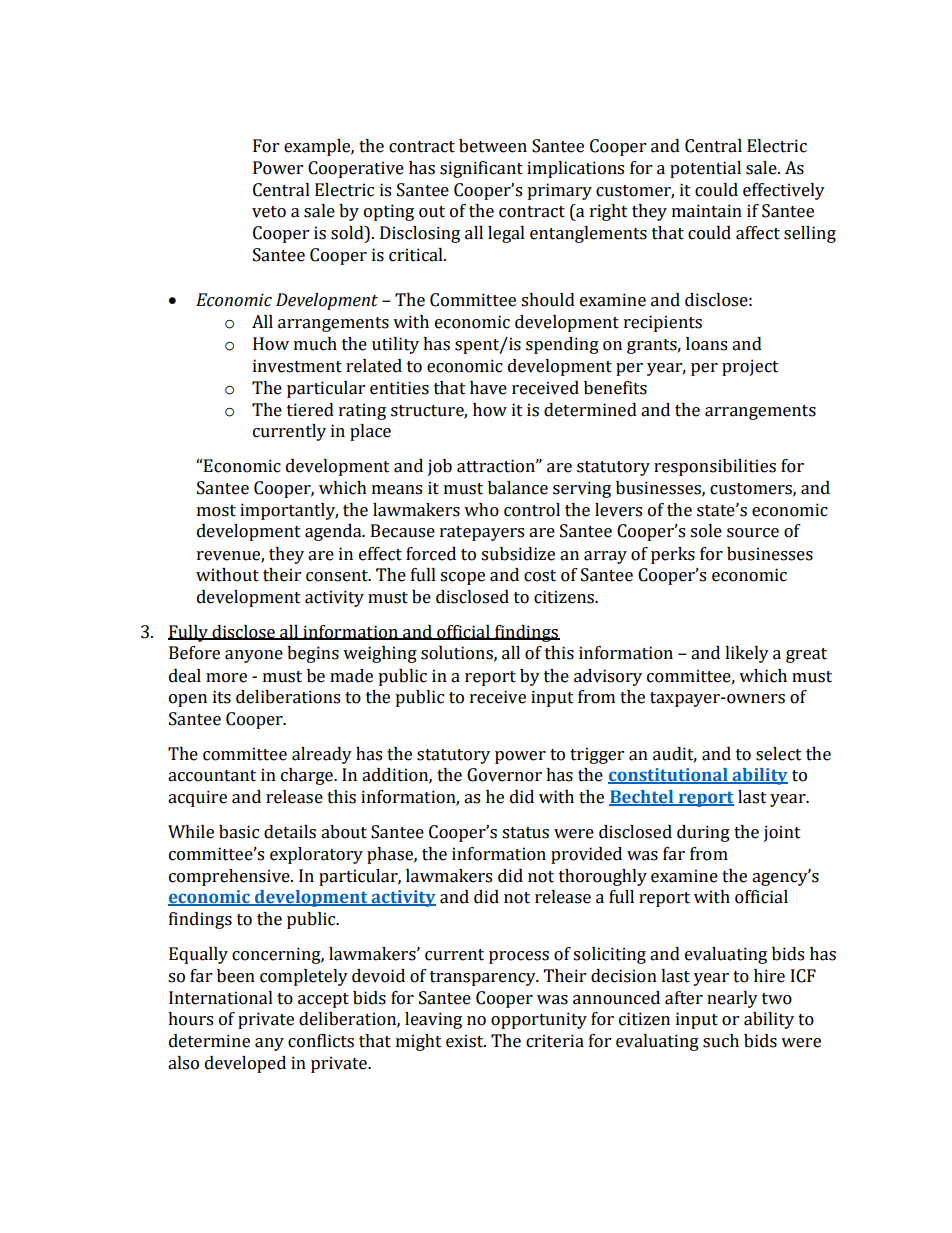 This page has height=1233, width=952. I want to click on Governor, so click(504, 775).
